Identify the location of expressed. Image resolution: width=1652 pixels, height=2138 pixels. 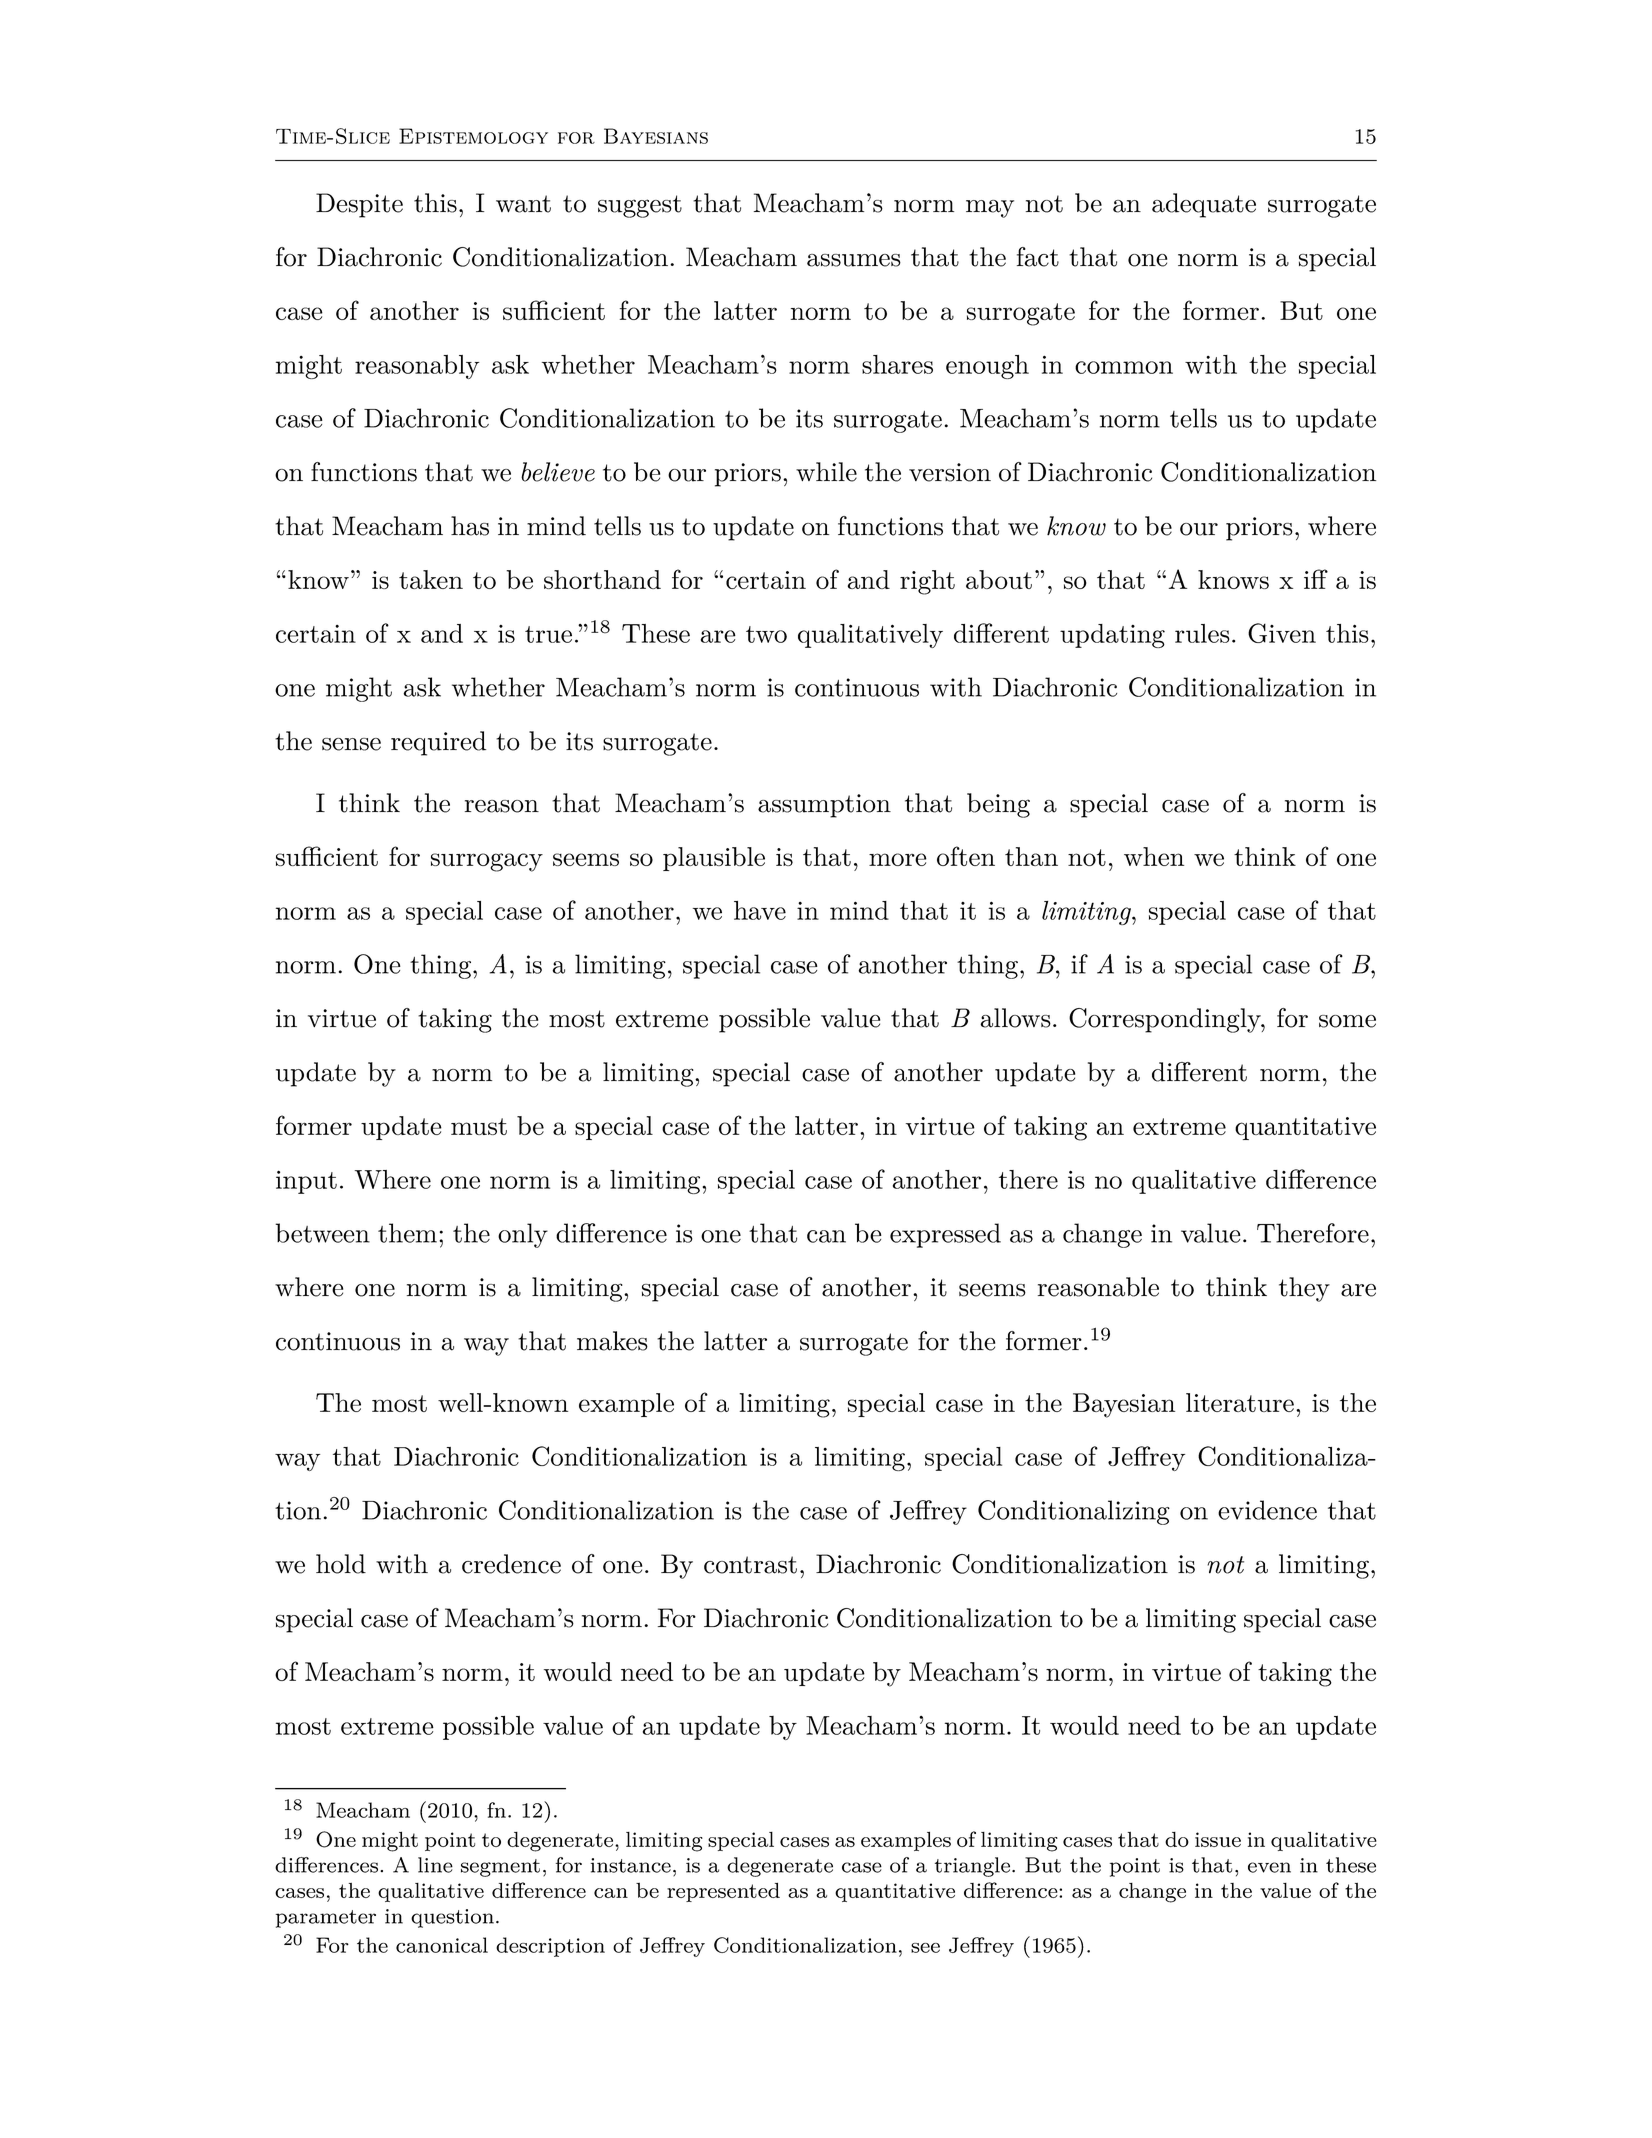
(945, 1235).
